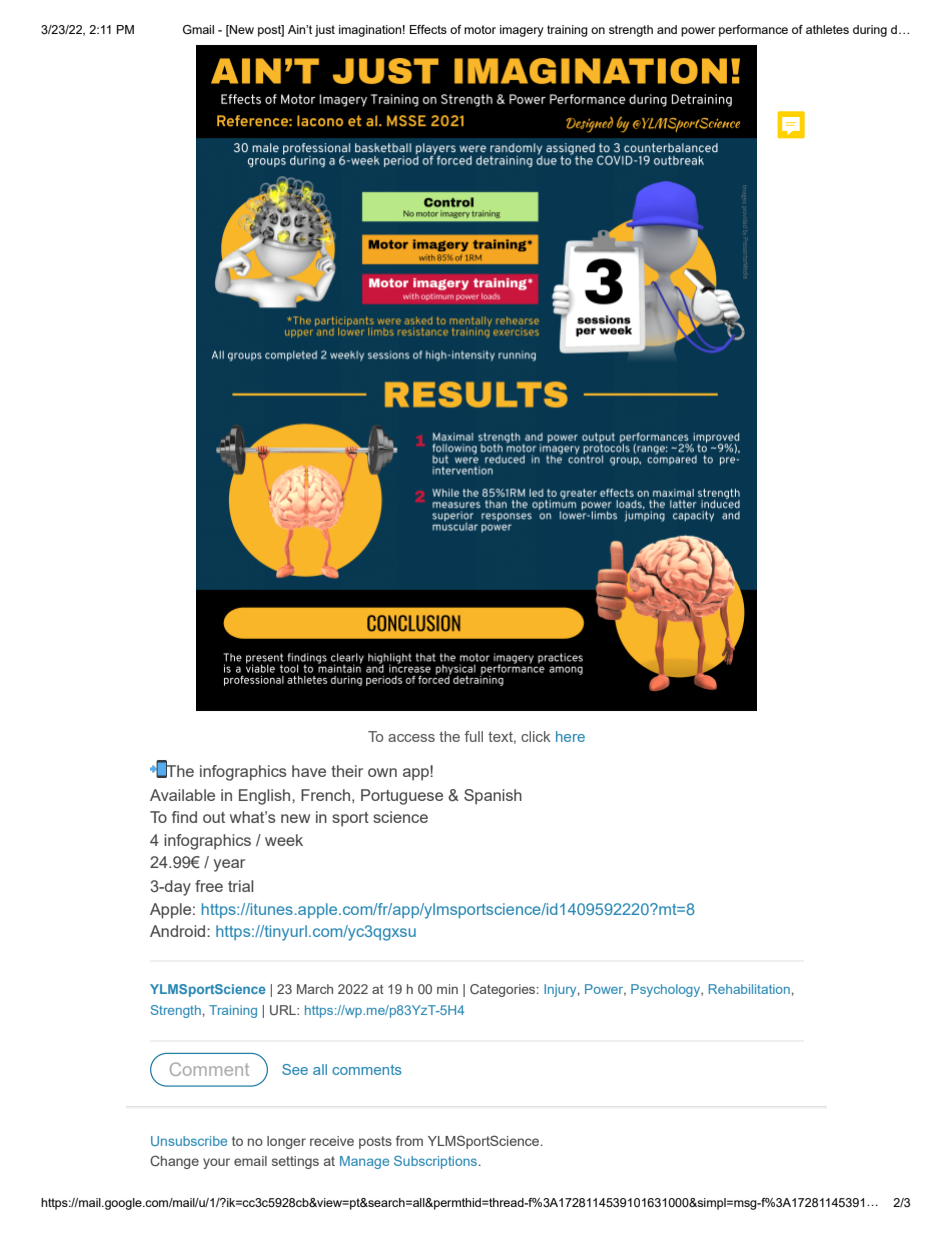 The width and height of the image is (952, 1233). What do you see at coordinates (536, 736) in the image?
I see `click` at bounding box center [536, 736].
